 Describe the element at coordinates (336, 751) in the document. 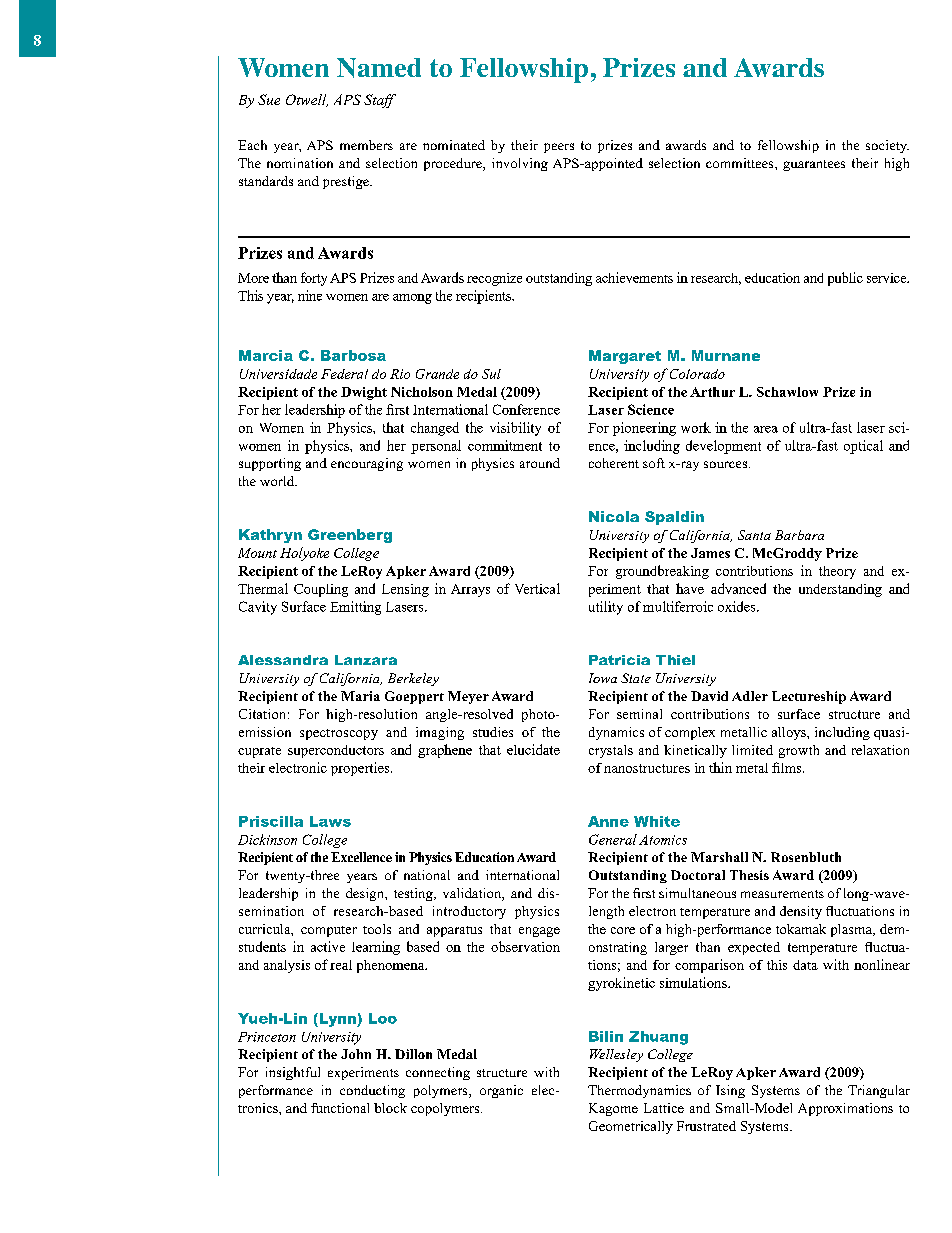

I see `superconductors` at that location.
